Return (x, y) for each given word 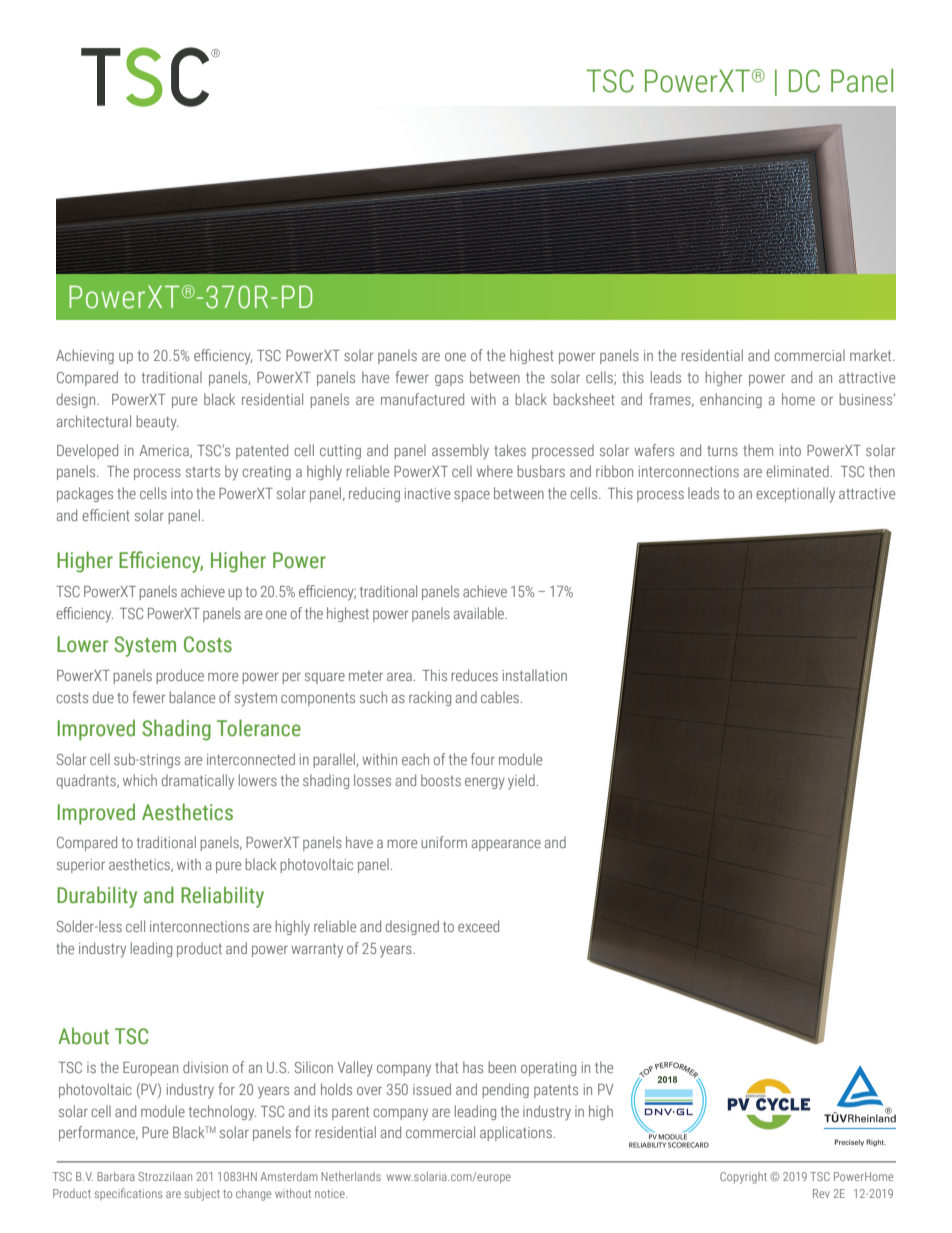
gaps (449, 380)
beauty (157, 423)
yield (521, 782)
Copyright (743, 1178)
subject (202, 1195)
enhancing (731, 400)
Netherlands (351, 1176)
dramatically (198, 782)
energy (485, 784)
